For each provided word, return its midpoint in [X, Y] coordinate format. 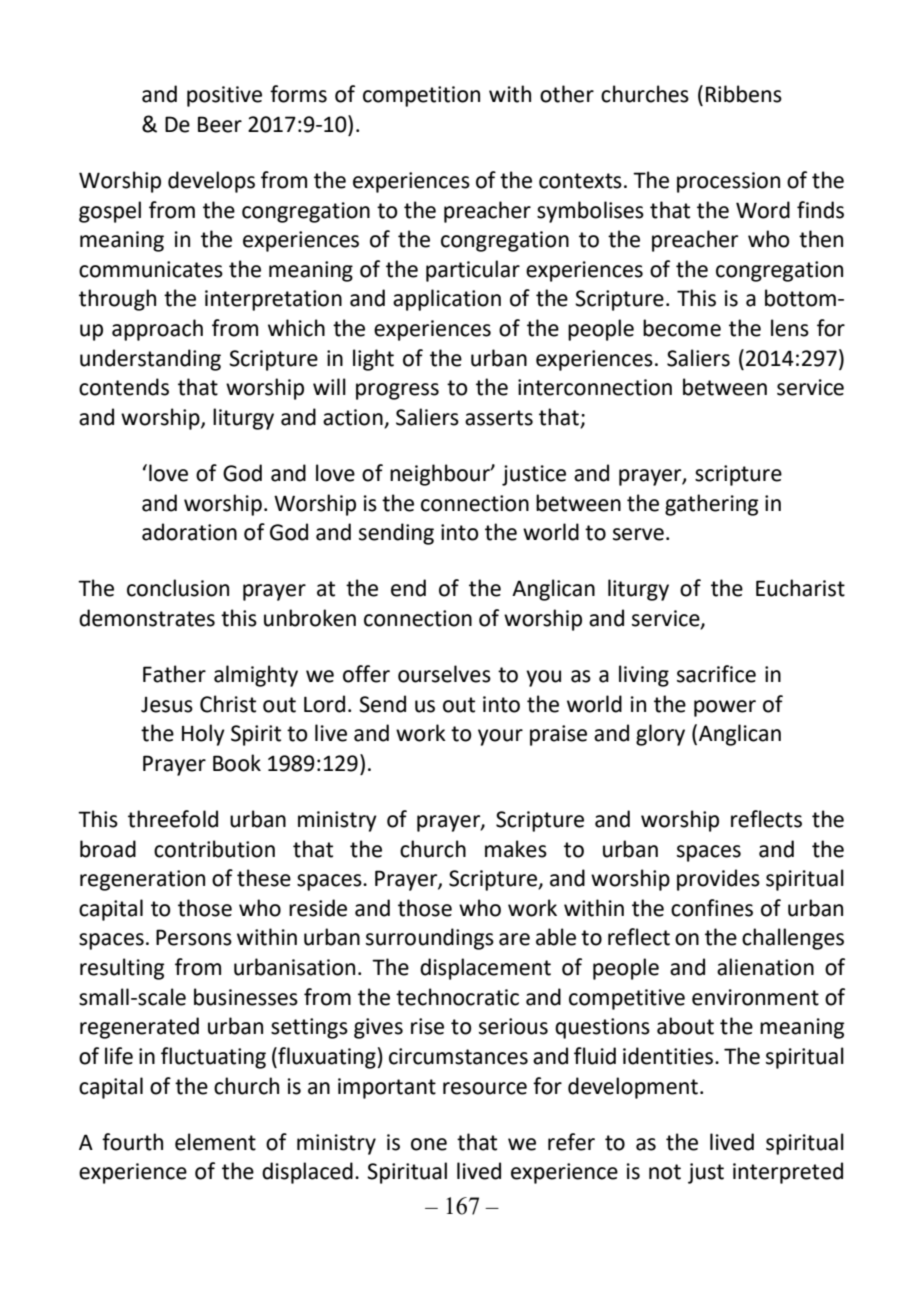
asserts [499, 418]
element [215, 1142]
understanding [150, 360]
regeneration [142, 880]
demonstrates [147, 618]
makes [516, 849]
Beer [220, 124]
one [429, 1144]
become [682, 328]
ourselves [444, 674]
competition [421, 96]
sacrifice [716, 674]
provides [718, 880]
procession [728, 182]
